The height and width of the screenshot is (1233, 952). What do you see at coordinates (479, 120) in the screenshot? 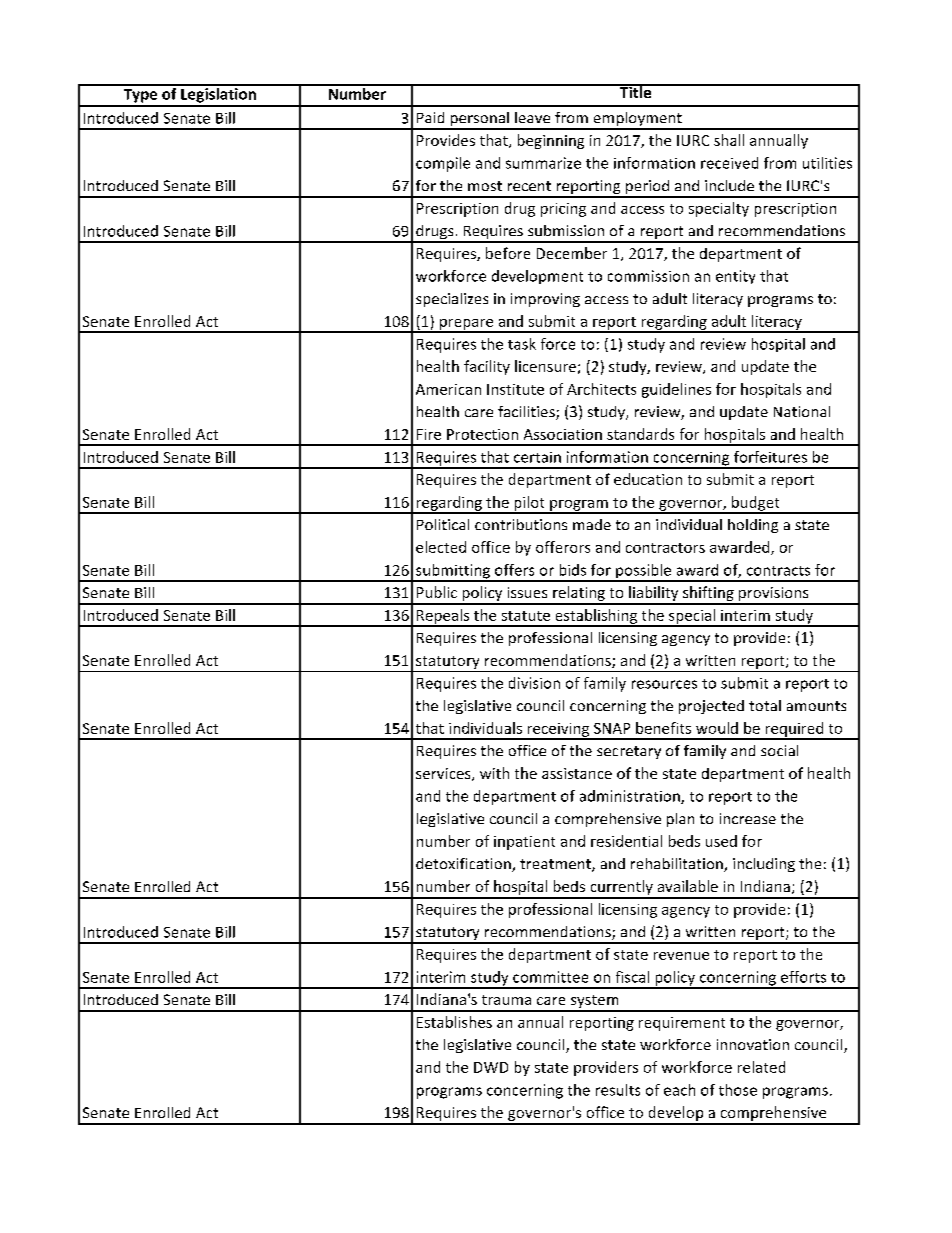
I see `personal` at bounding box center [479, 120].
